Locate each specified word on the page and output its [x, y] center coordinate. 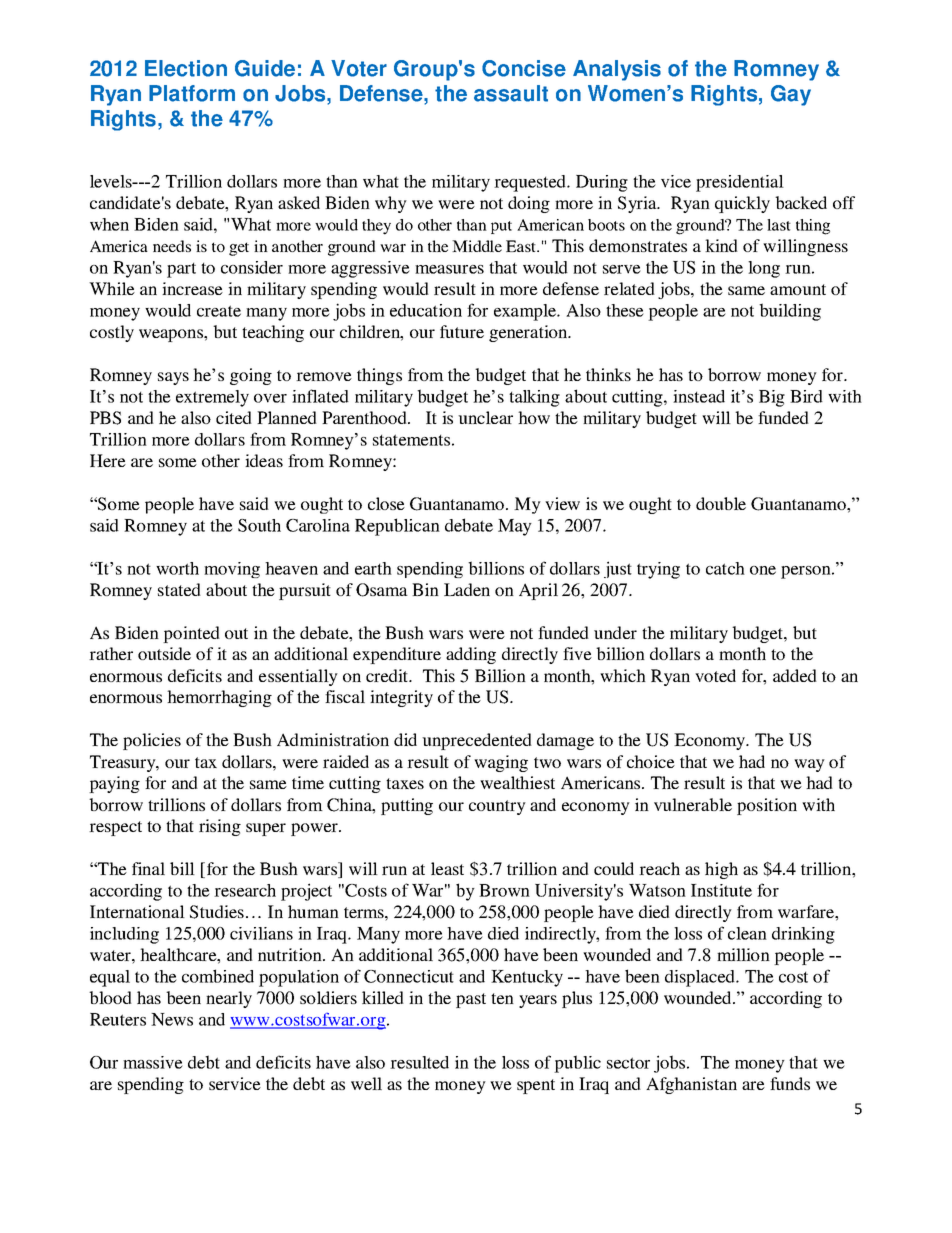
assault [511, 93]
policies [152, 741]
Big [772, 398]
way [809, 765]
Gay [791, 95]
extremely [212, 398]
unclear [485, 417]
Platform [192, 93]
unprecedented [477, 741]
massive [153, 1062]
